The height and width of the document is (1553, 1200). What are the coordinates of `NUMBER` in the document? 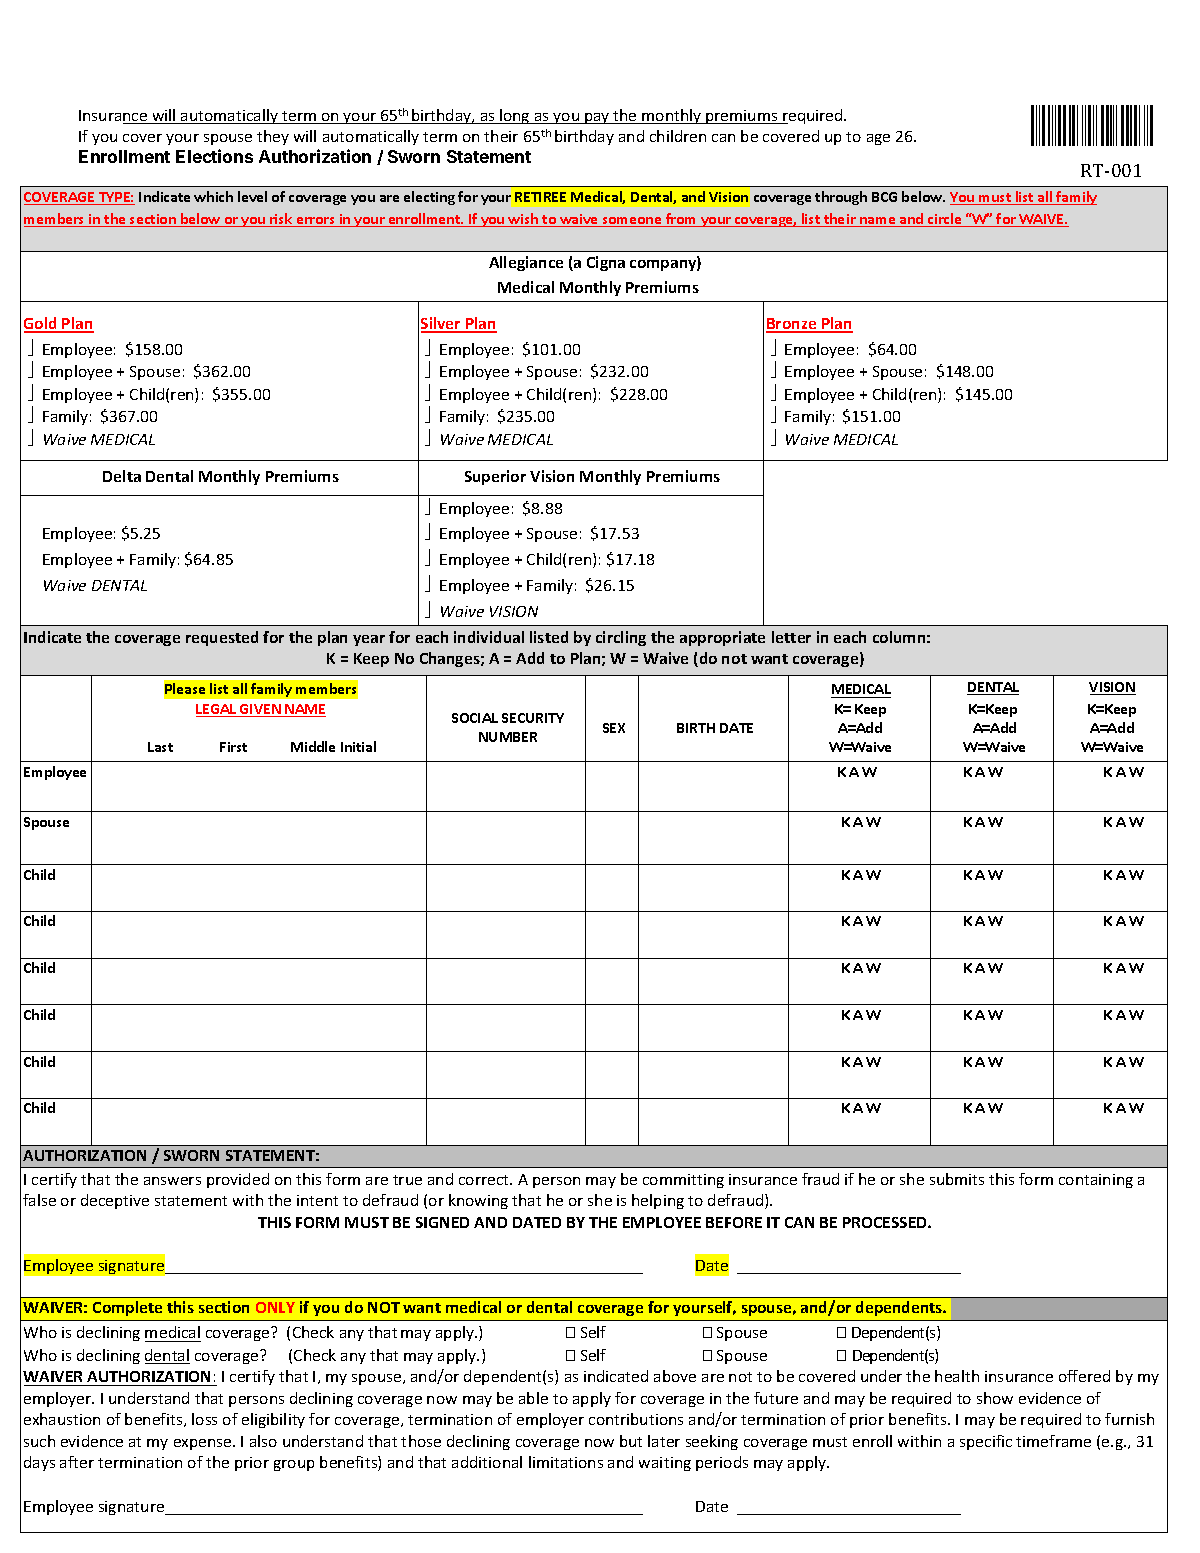 It's located at (508, 737).
